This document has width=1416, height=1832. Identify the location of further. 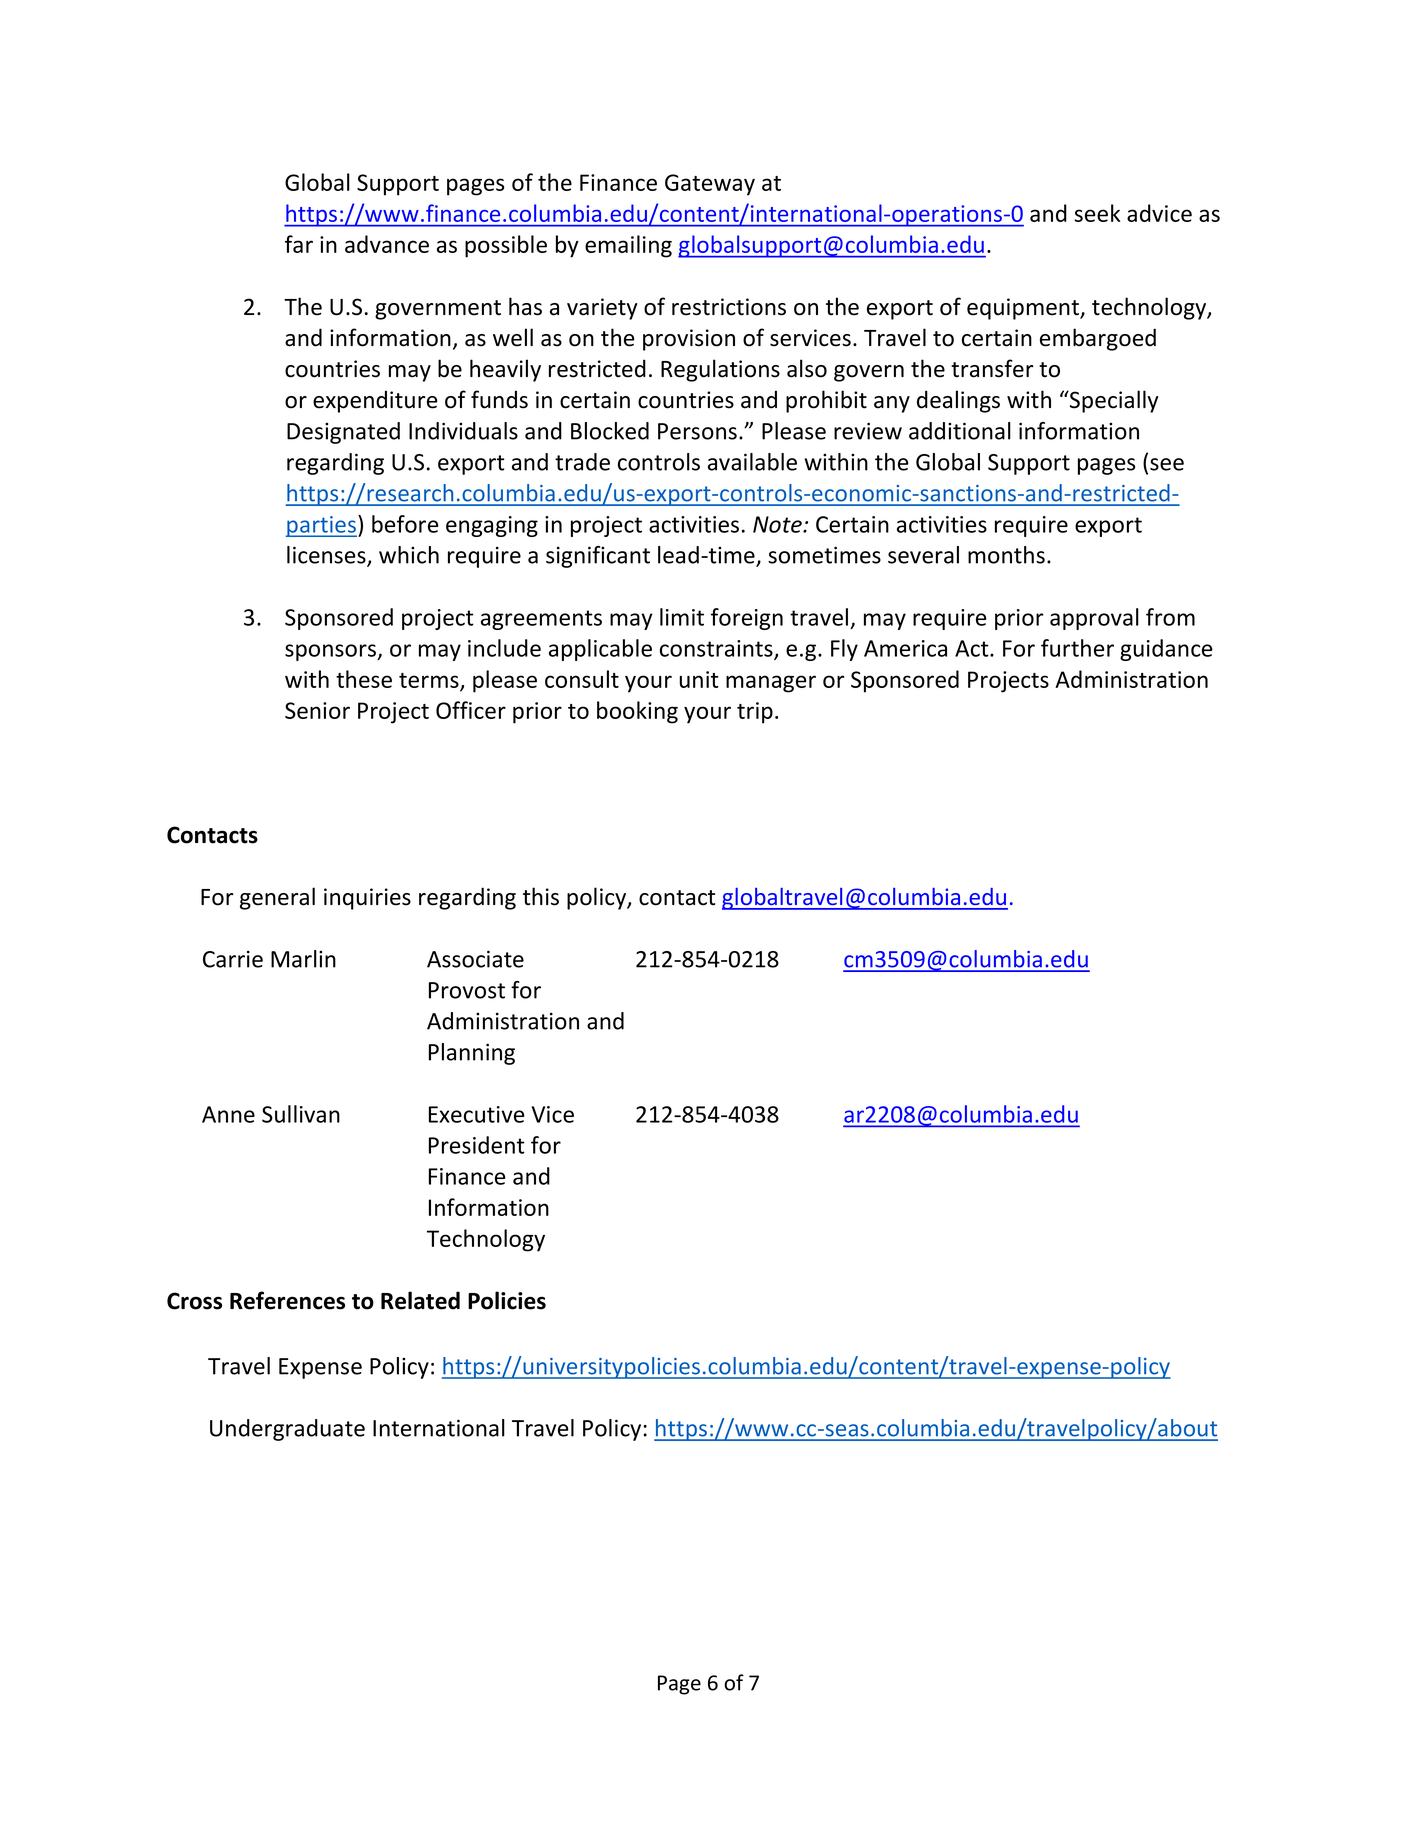
(1077, 648).
